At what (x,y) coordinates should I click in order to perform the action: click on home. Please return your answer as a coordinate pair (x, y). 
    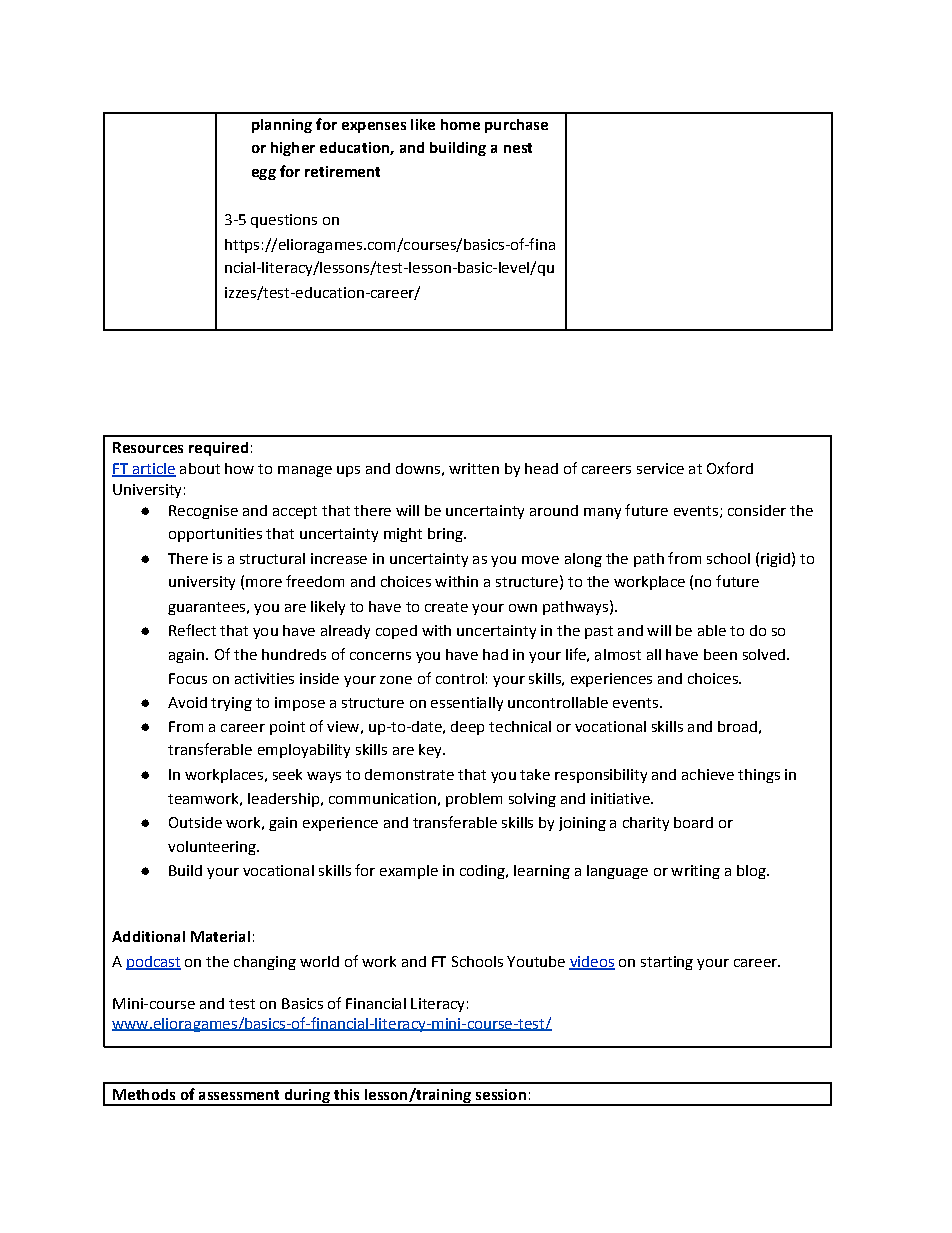
    Looking at the image, I should click on (460, 124).
